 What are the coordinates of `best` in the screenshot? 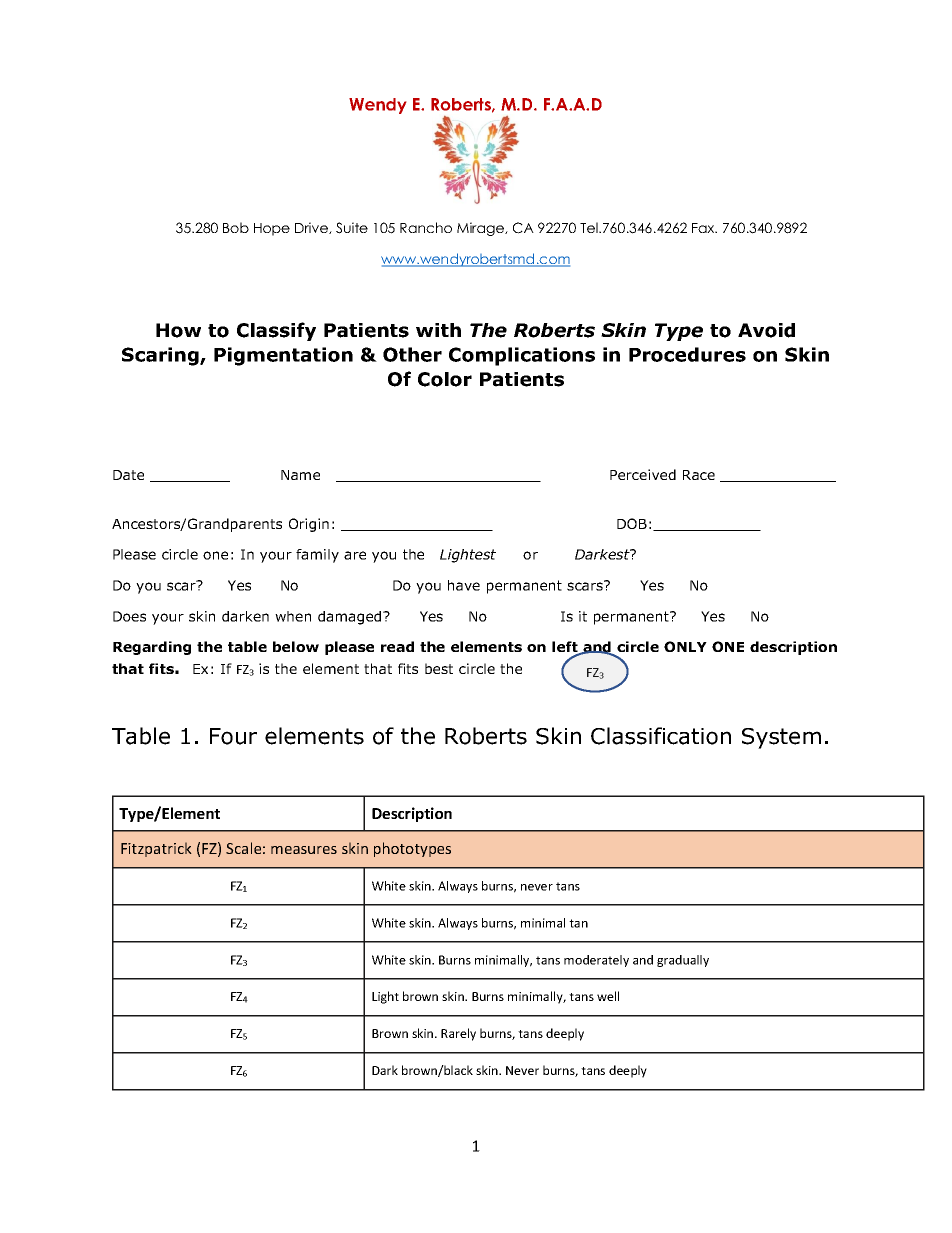 It's located at (439, 668).
